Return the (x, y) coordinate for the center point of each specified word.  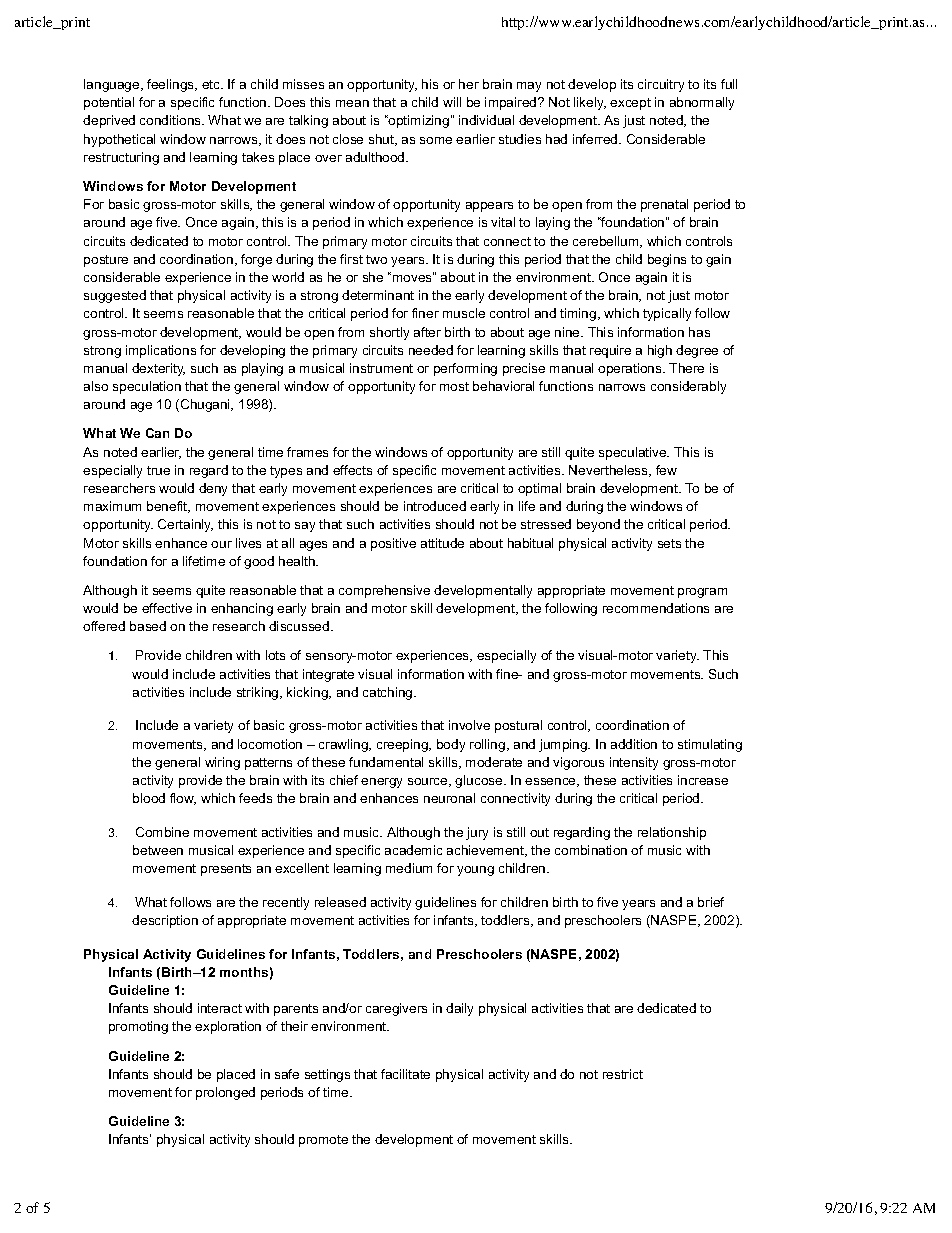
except (630, 104)
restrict (623, 1074)
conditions (171, 120)
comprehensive (384, 591)
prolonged (225, 1093)
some (436, 140)
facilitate (405, 1074)
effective (167, 608)
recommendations (656, 608)
